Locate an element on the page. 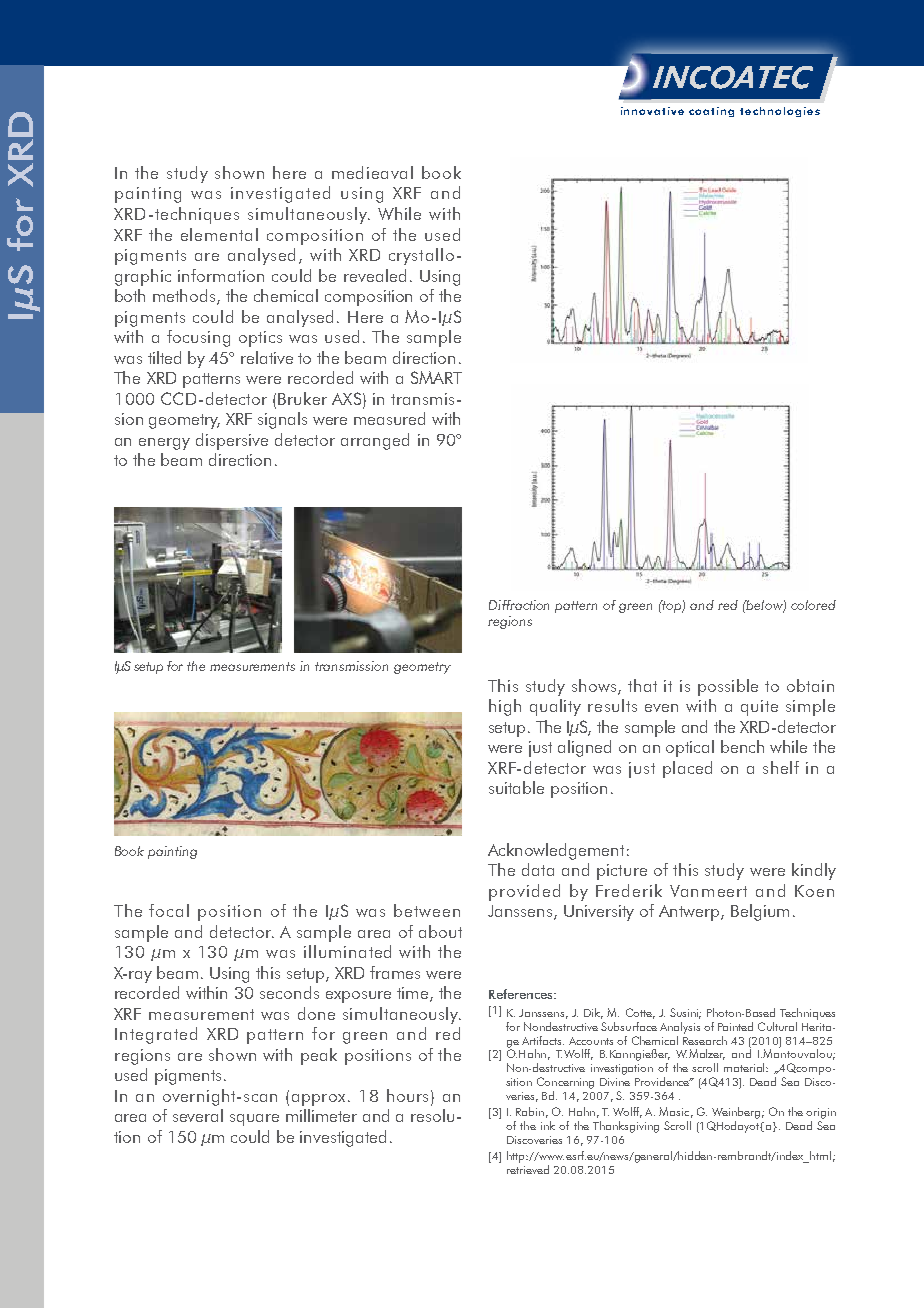 Image resolution: width=924 pixels, height=1308 pixels. seconds is located at coordinates (289, 992).
